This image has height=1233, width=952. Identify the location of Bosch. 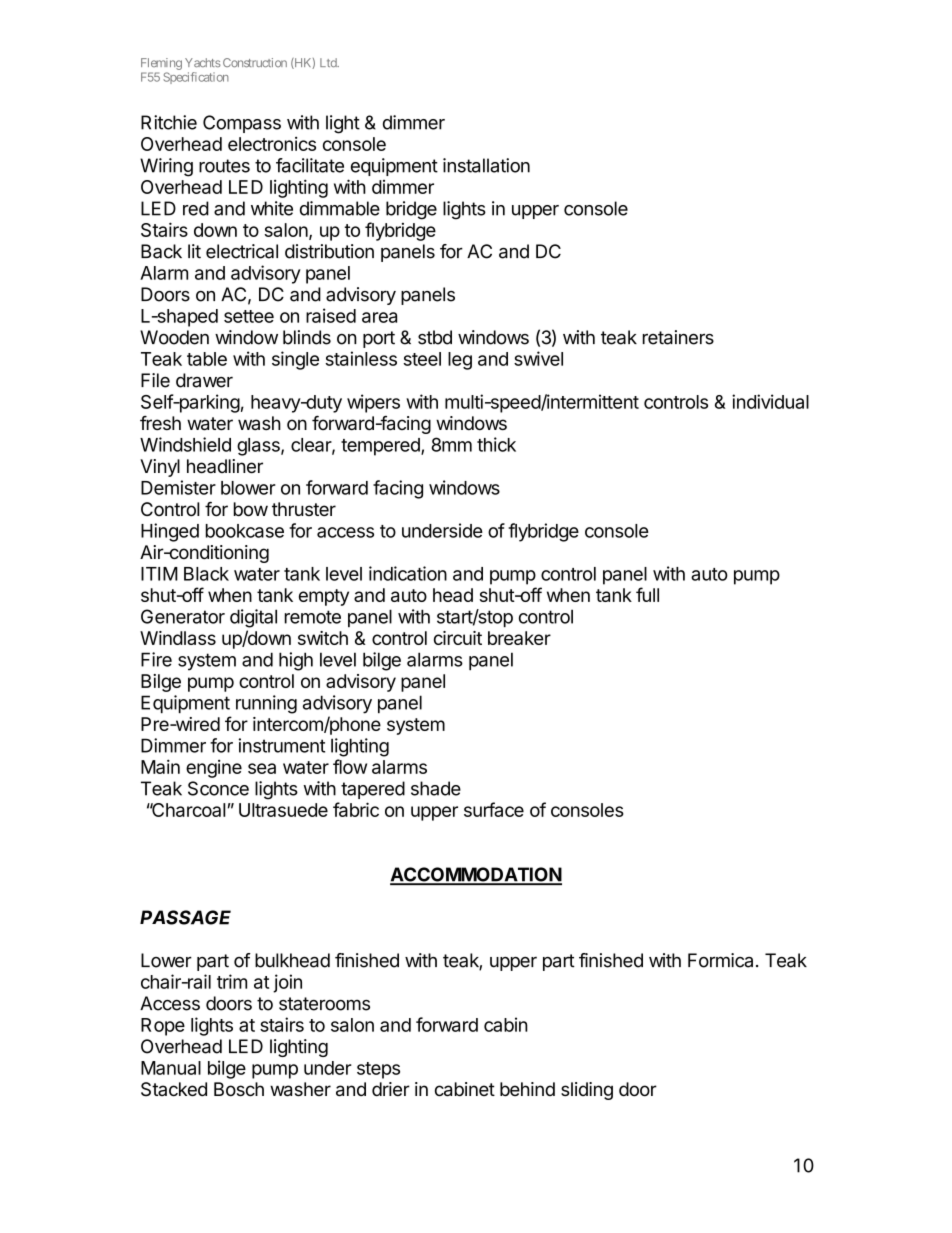
(239, 1089).
